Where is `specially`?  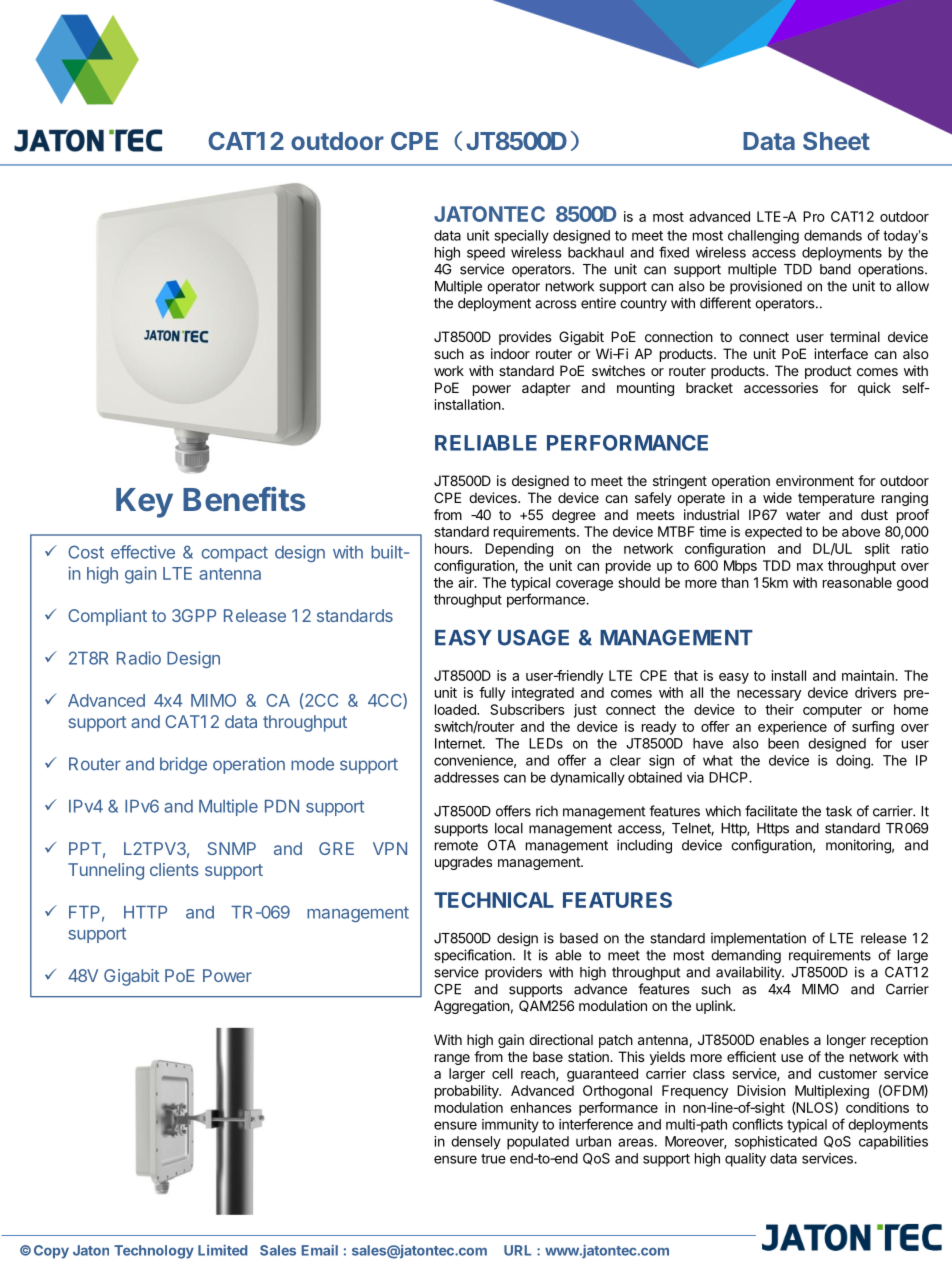
specially is located at coordinates (522, 237).
